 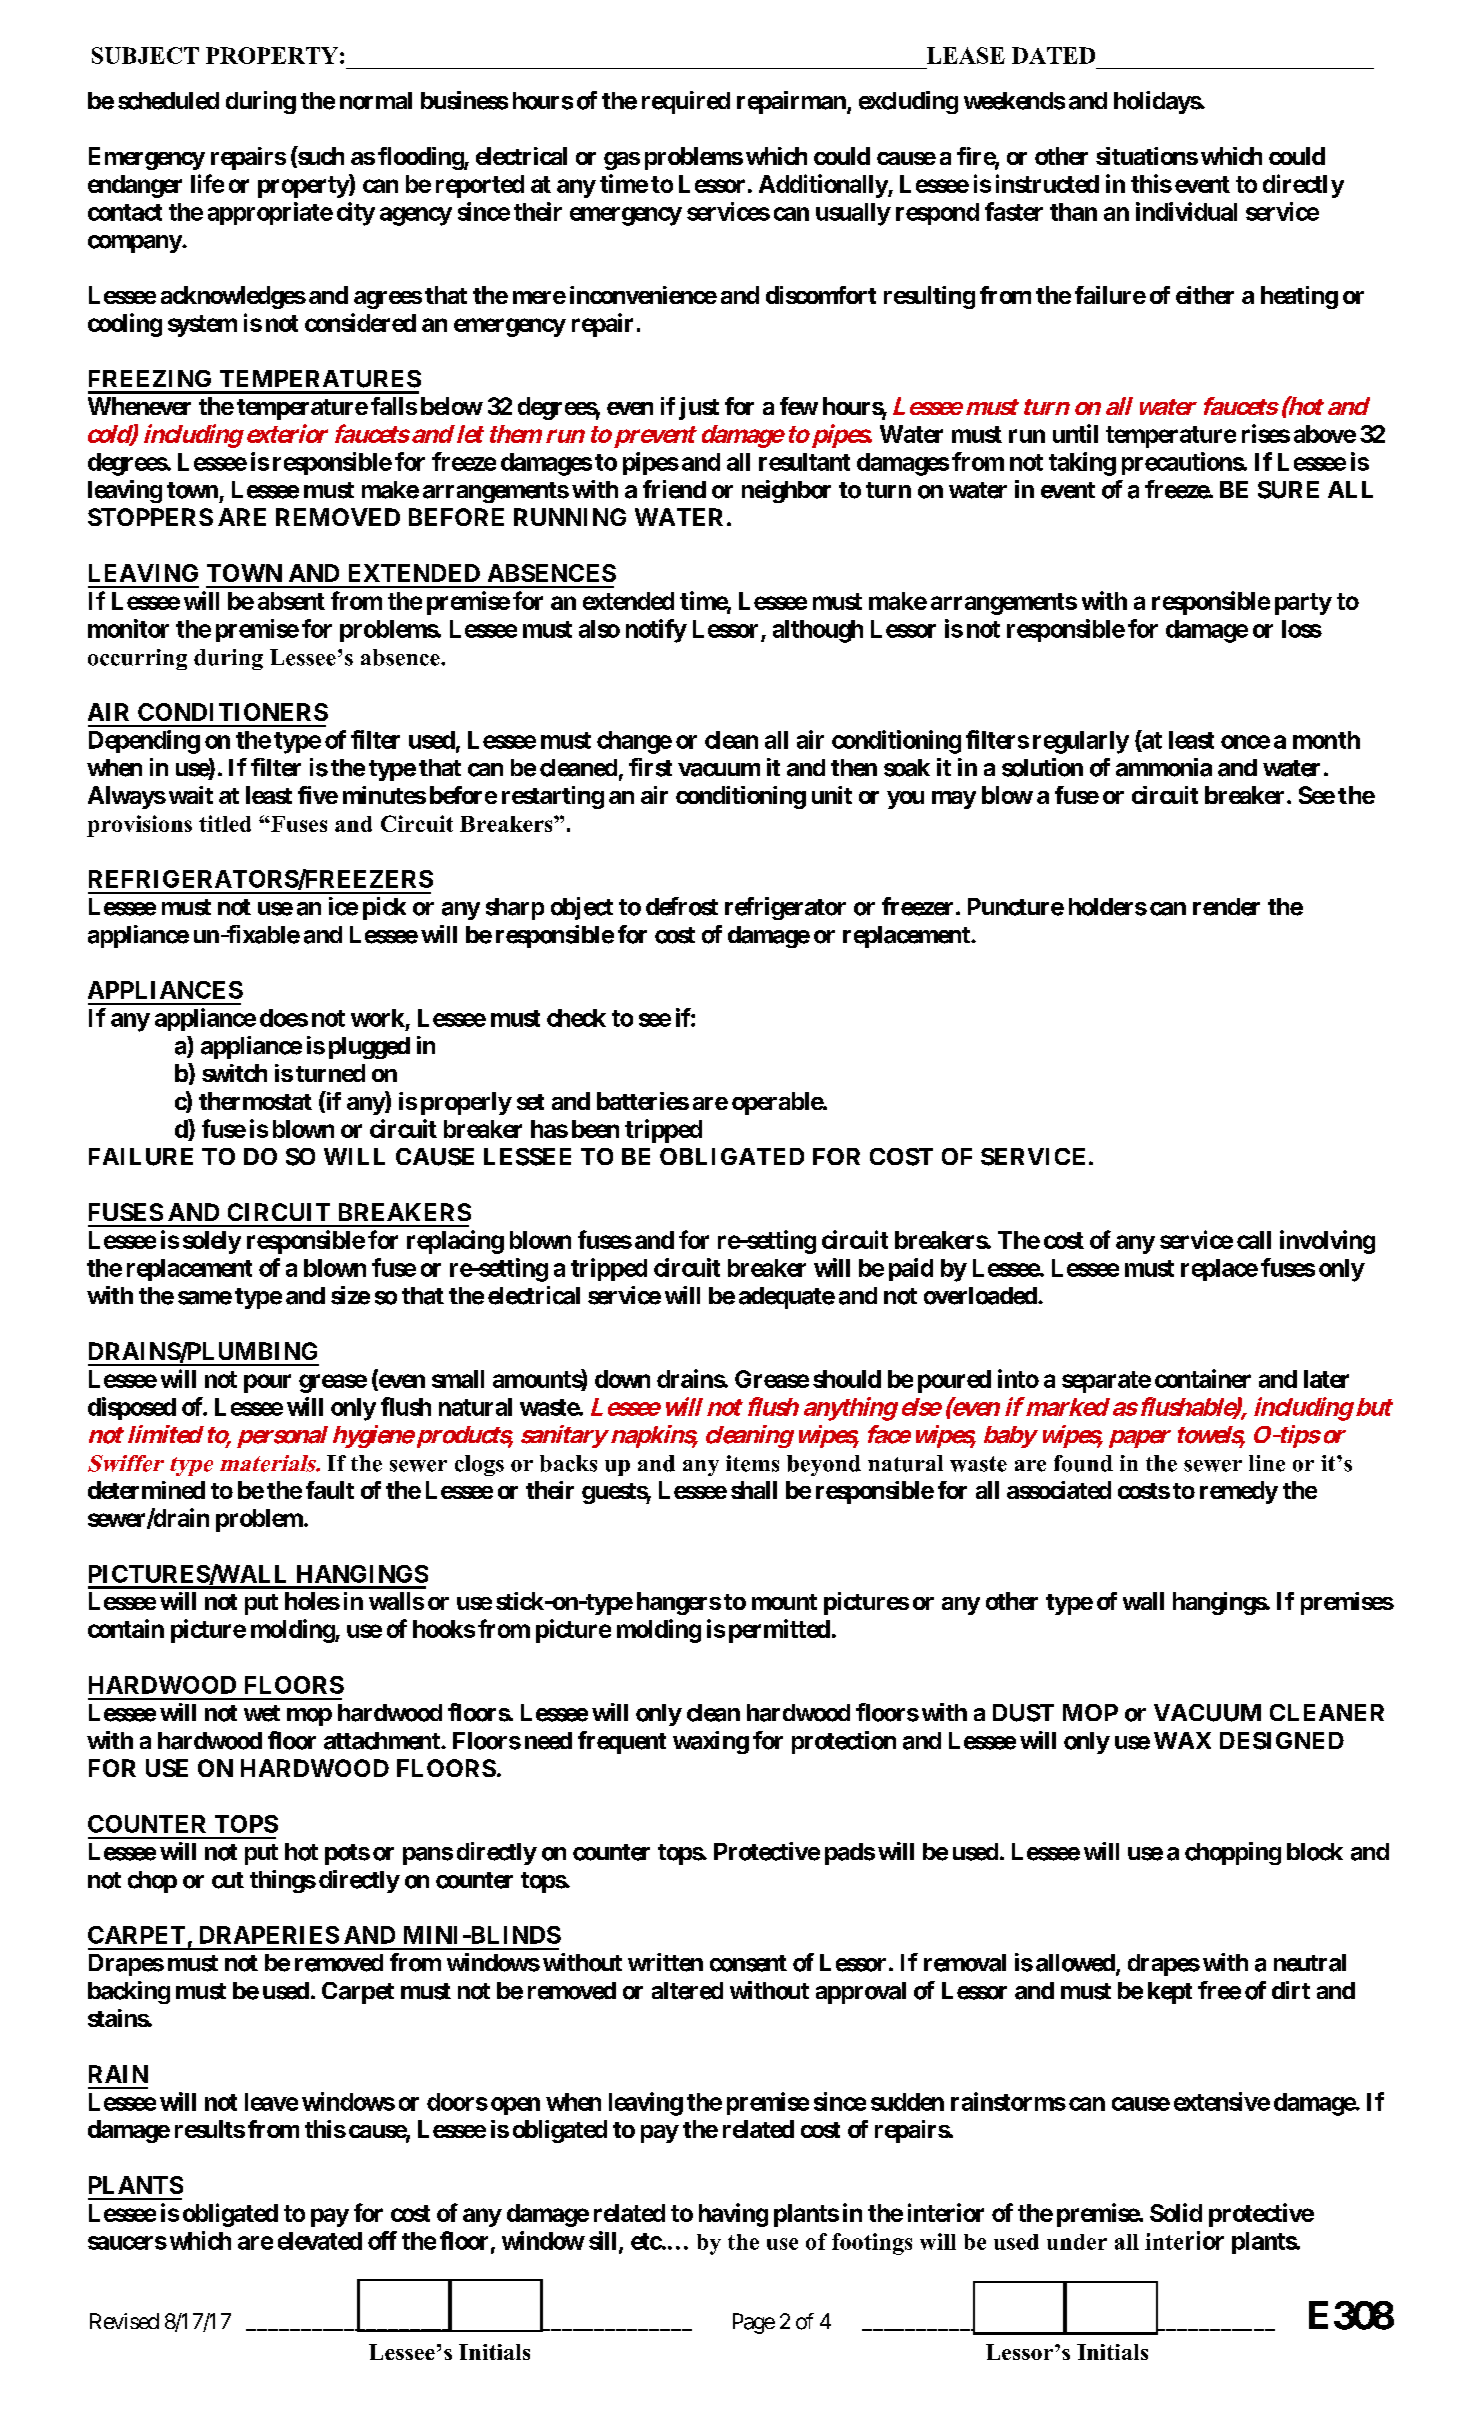 What do you see at coordinates (228, 1880) in the screenshot?
I see `cut` at bounding box center [228, 1880].
